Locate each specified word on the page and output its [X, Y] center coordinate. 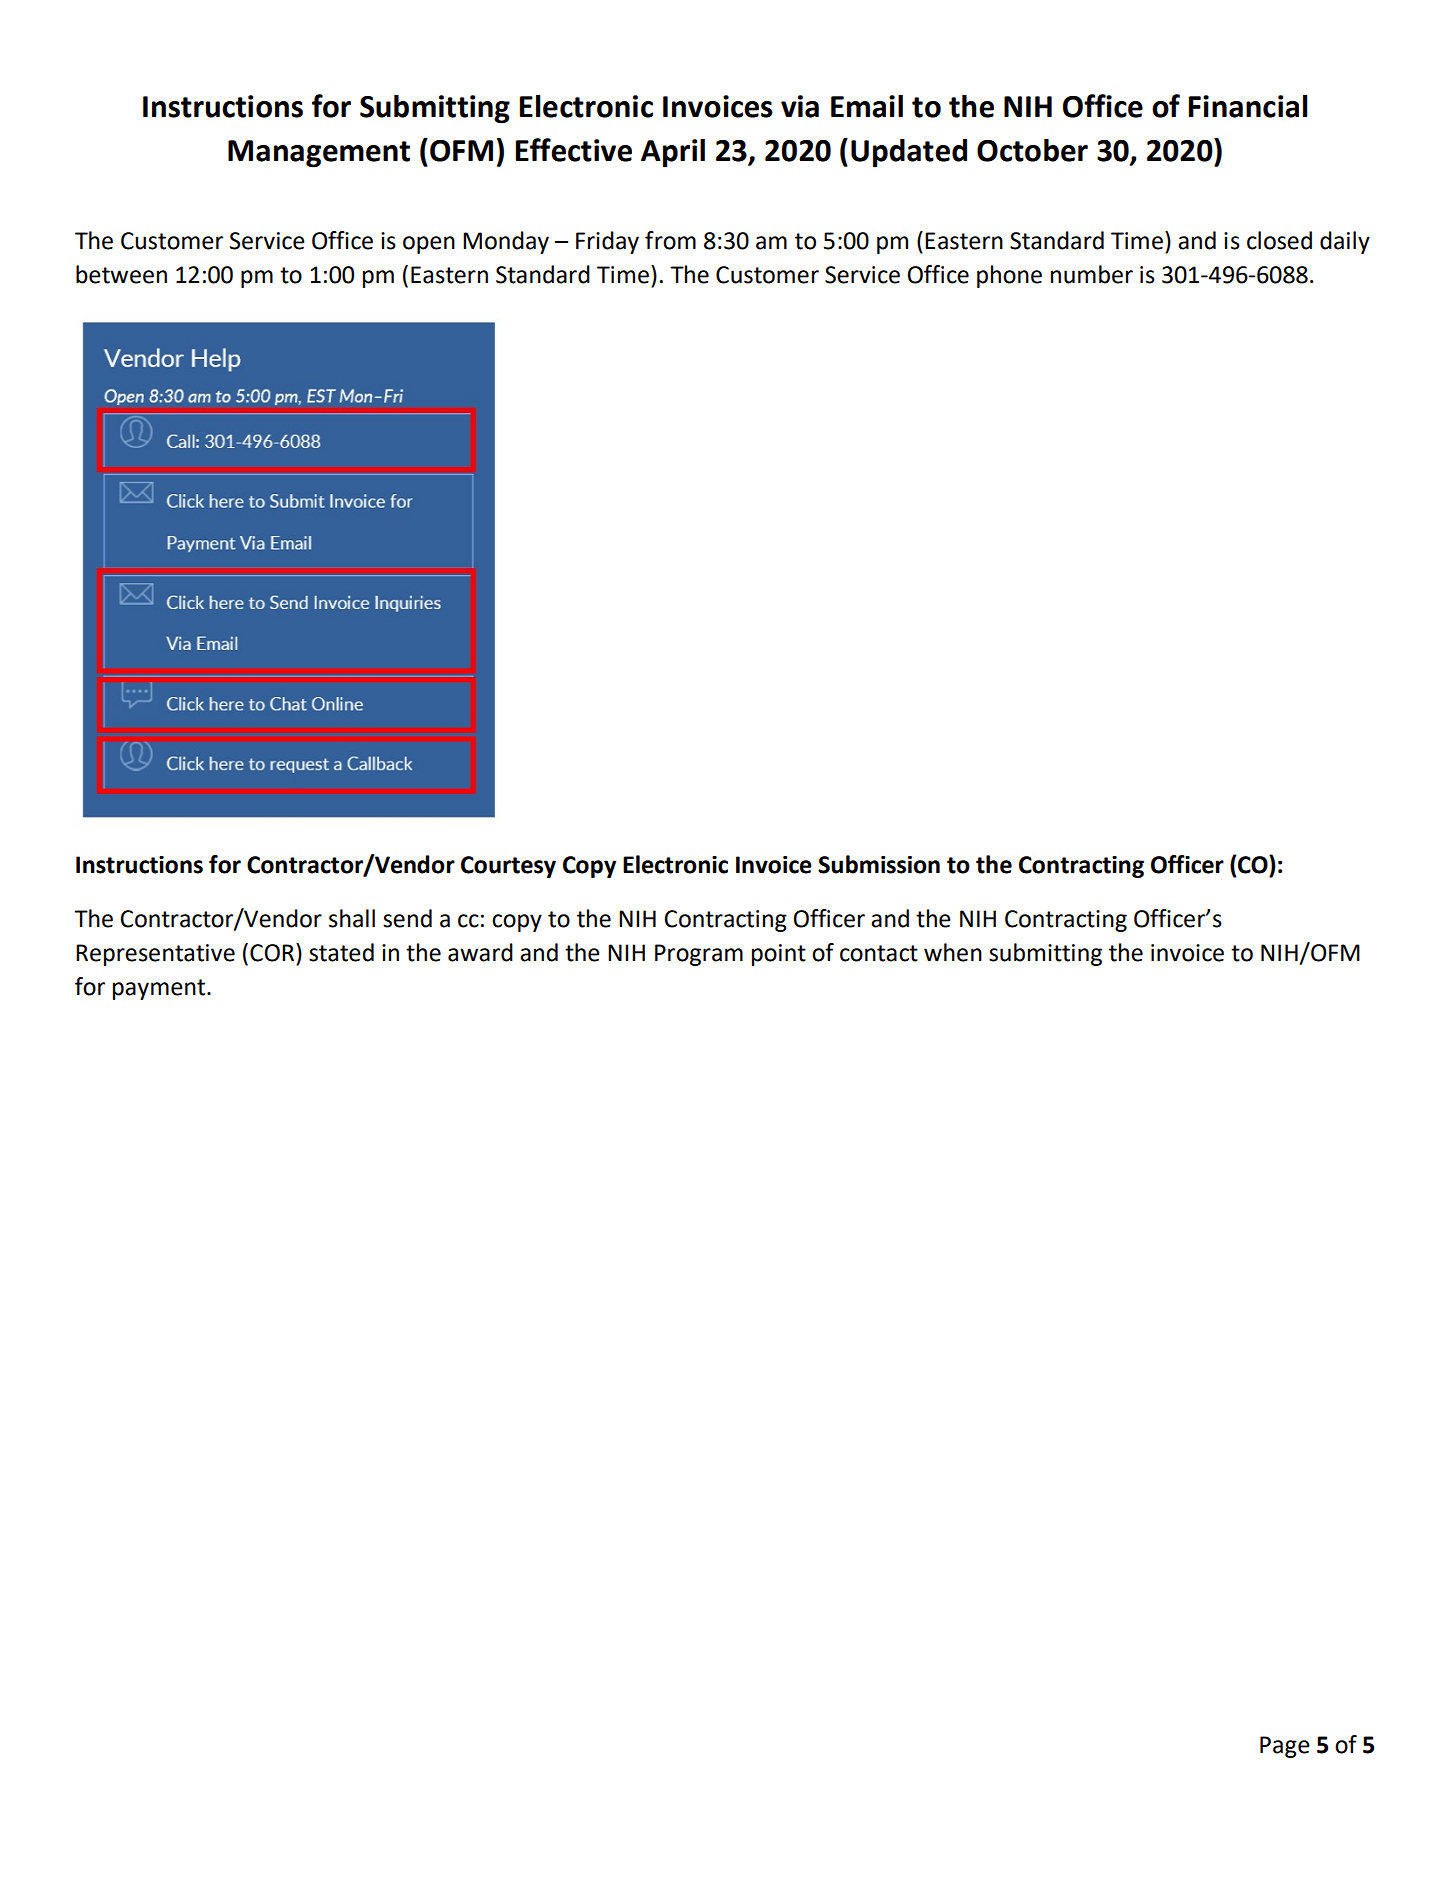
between [121, 274]
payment [160, 989]
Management [319, 154]
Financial [1248, 106]
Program [699, 955]
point [779, 955]
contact [879, 953]
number [1092, 274]
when [953, 952]
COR [273, 952]
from [670, 240]
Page [1284, 1747]
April [673, 153]
